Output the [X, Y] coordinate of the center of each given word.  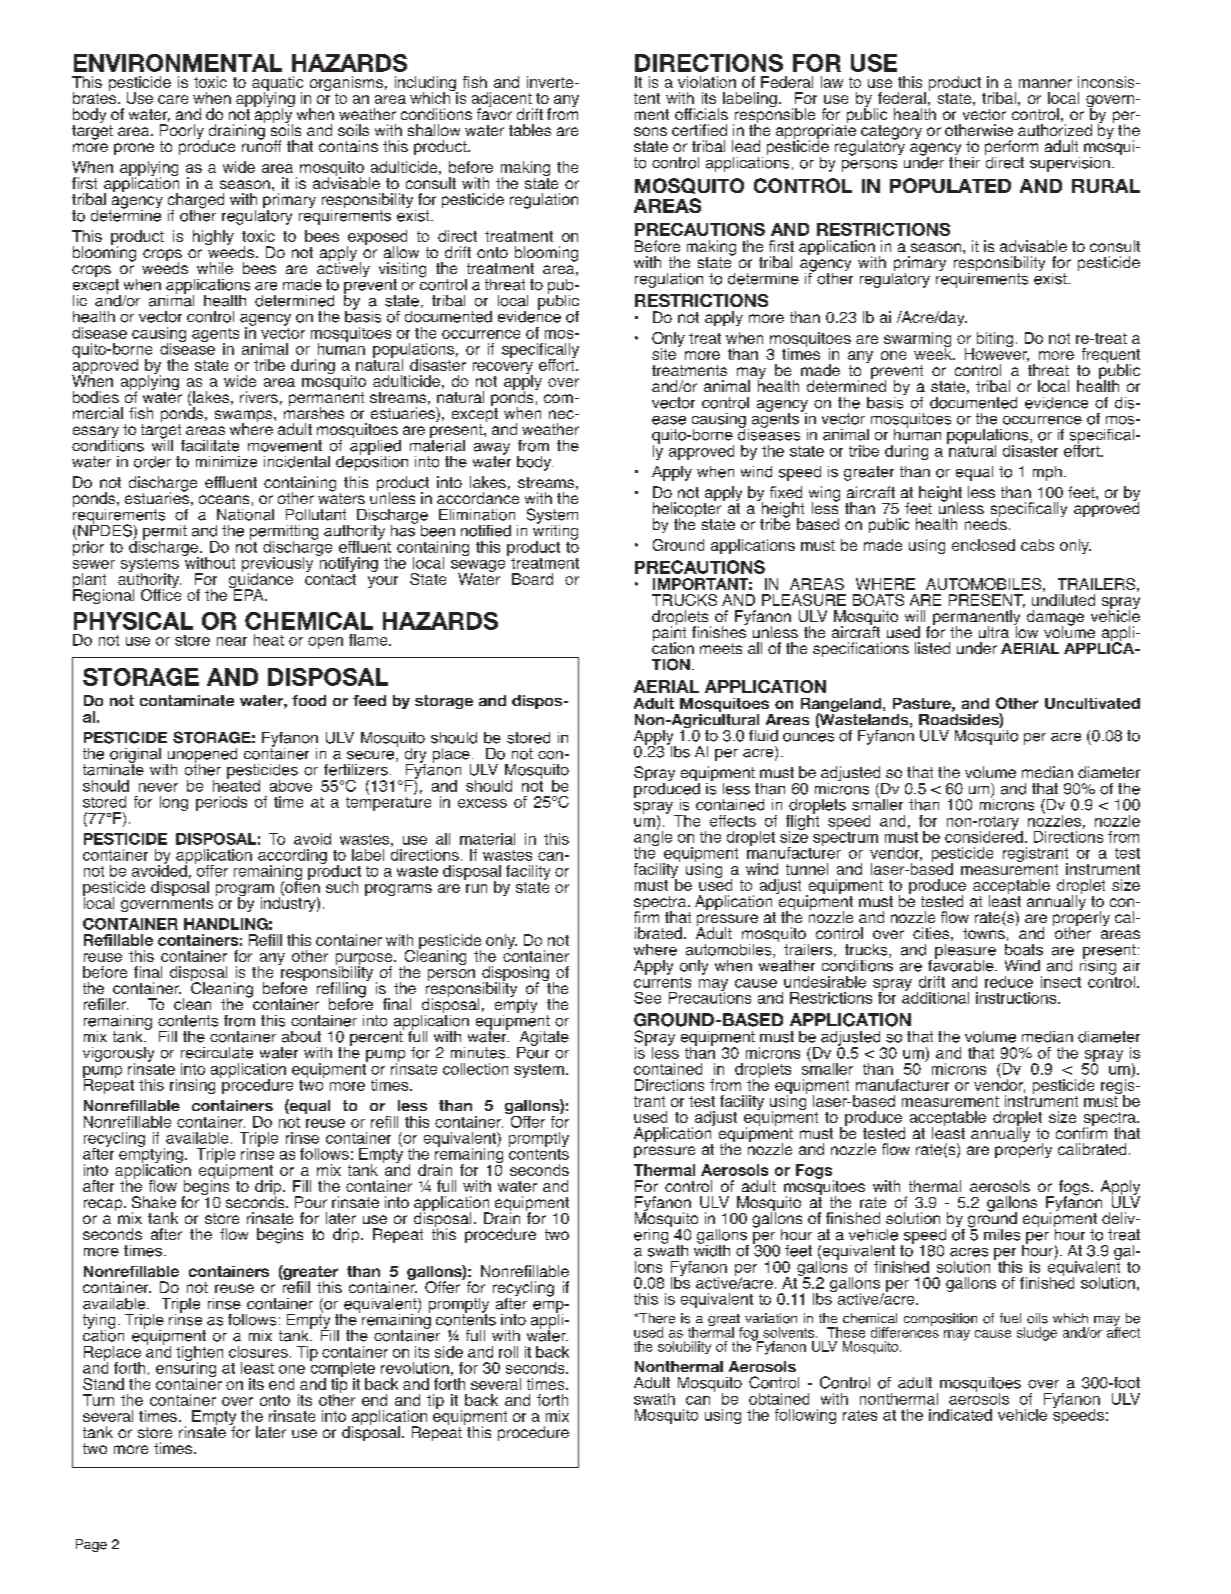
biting [995, 339]
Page [91, 1545]
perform [1011, 149]
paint [669, 634]
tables [530, 130]
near [232, 641]
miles [1002, 1235]
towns [984, 933]
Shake [154, 1202]
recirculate [217, 1053]
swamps [245, 417]
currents [662, 981]
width [712, 1249]
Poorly [182, 133]
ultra [994, 632]
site [665, 353]
